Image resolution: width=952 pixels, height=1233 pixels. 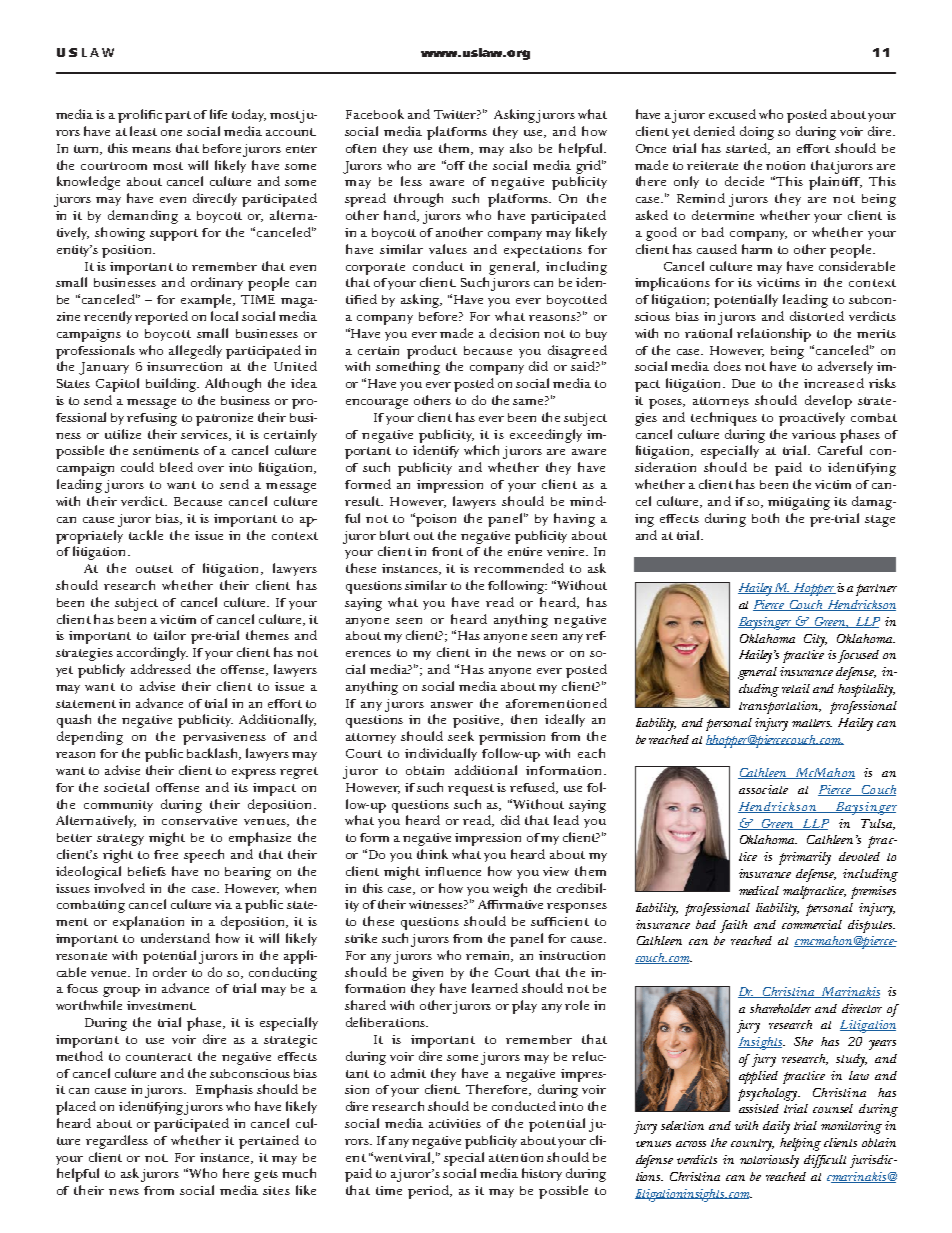 I want to click on gets, so click(x=266, y=1176).
